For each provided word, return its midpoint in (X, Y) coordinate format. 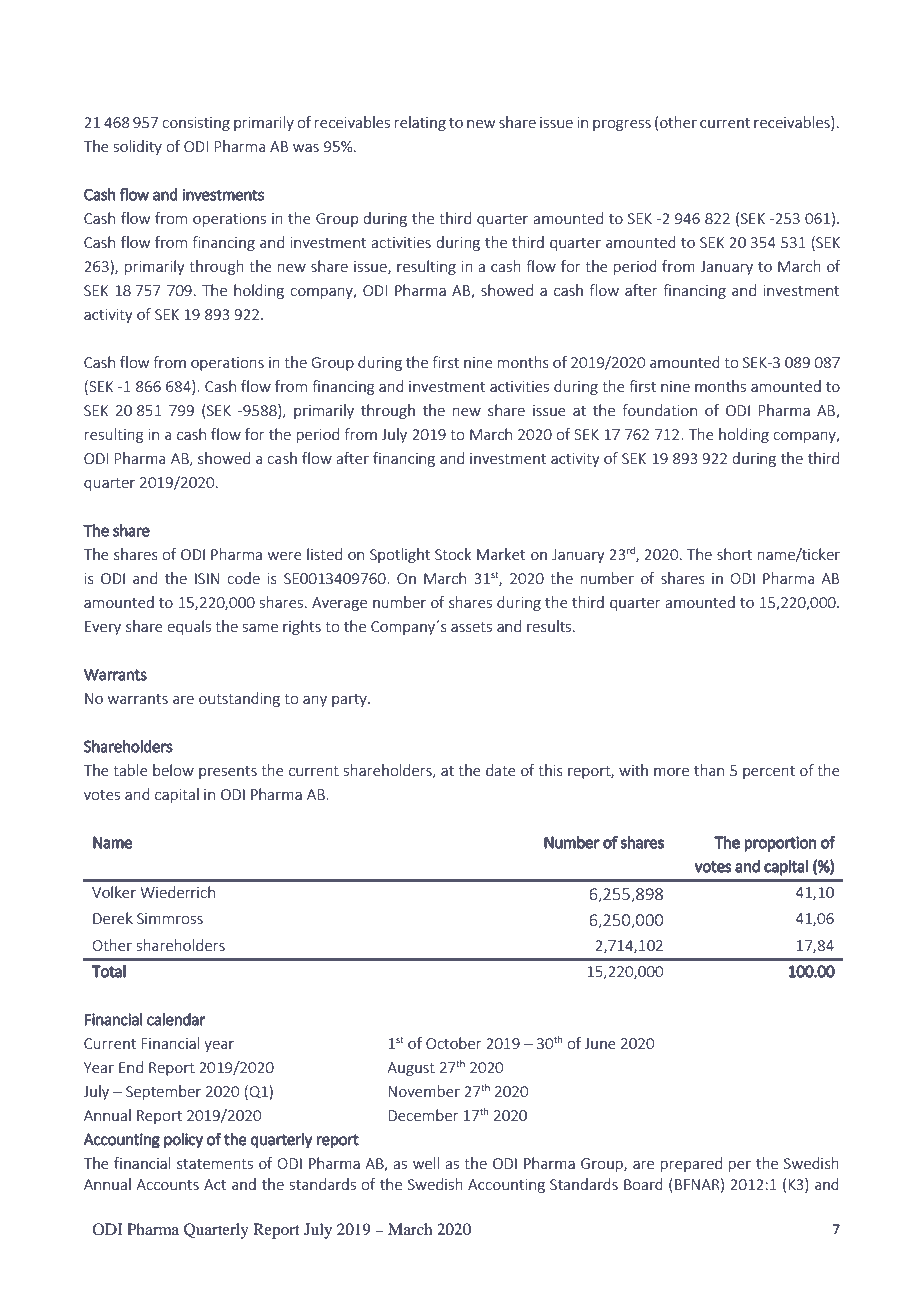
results (550, 626)
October (454, 1043)
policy (183, 1140)
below (173, 770)
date (501, 770)
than (709, 770)
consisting (196, 124)
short (734, 554)
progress (622, 125)
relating (420, 123)
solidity (138, 147)
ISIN (207, 578)
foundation (659, 410)
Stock (453, 554)
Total (109, 971)
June (600, 1043)
